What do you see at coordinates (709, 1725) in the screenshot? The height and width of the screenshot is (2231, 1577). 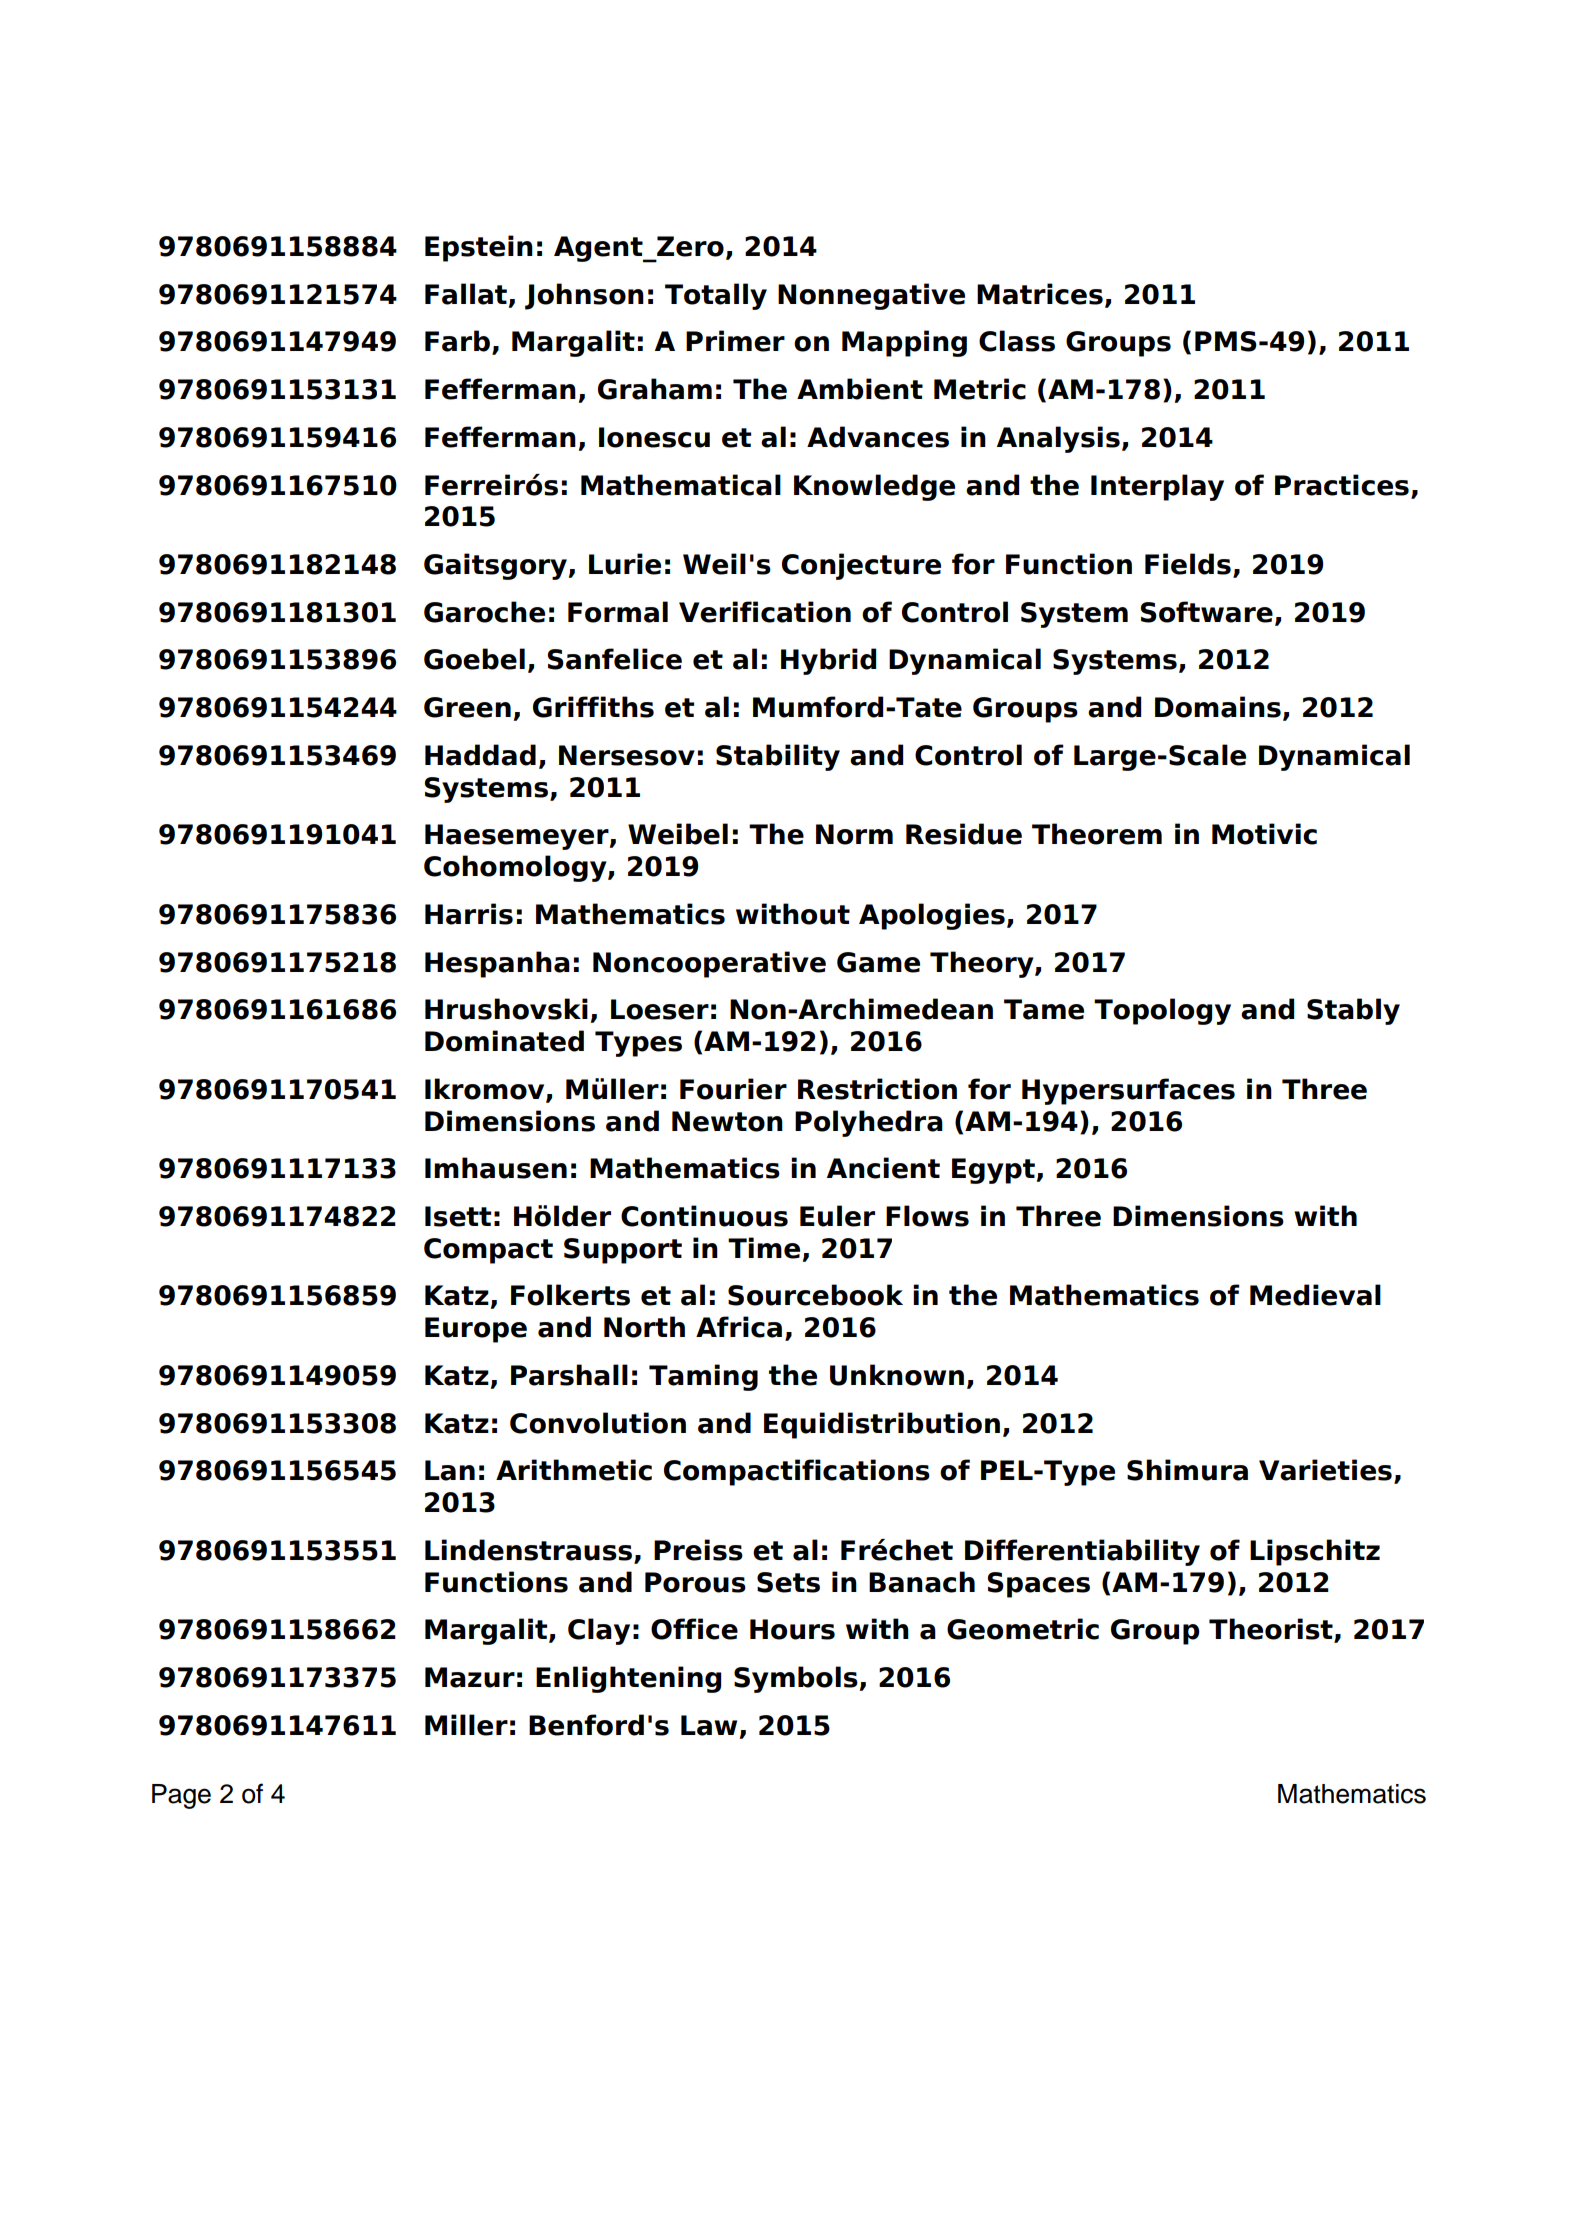 I see `Law` at bounding box center [709, 1725].
